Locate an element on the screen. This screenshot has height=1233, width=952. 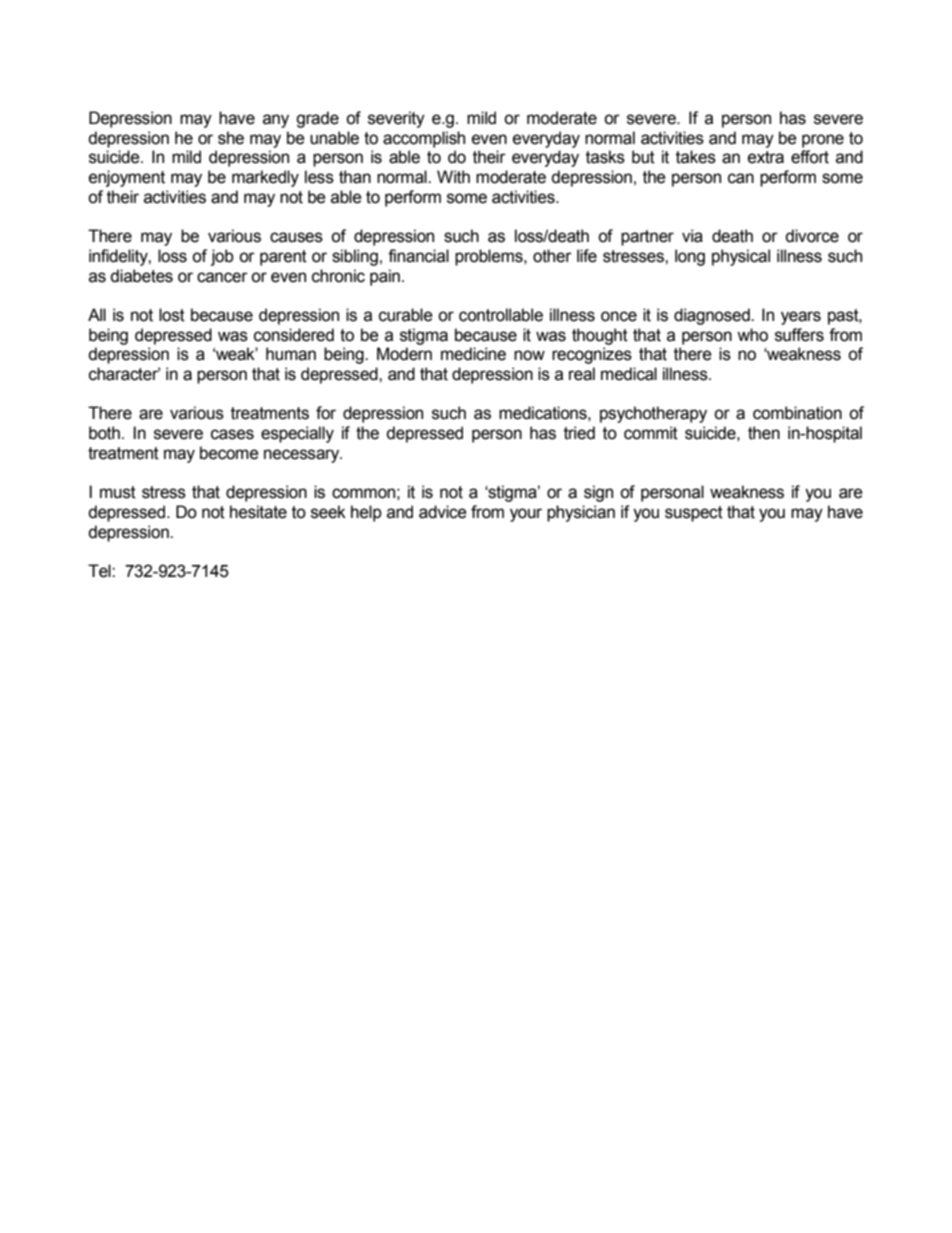
she is located at coordinates (231, 138).
